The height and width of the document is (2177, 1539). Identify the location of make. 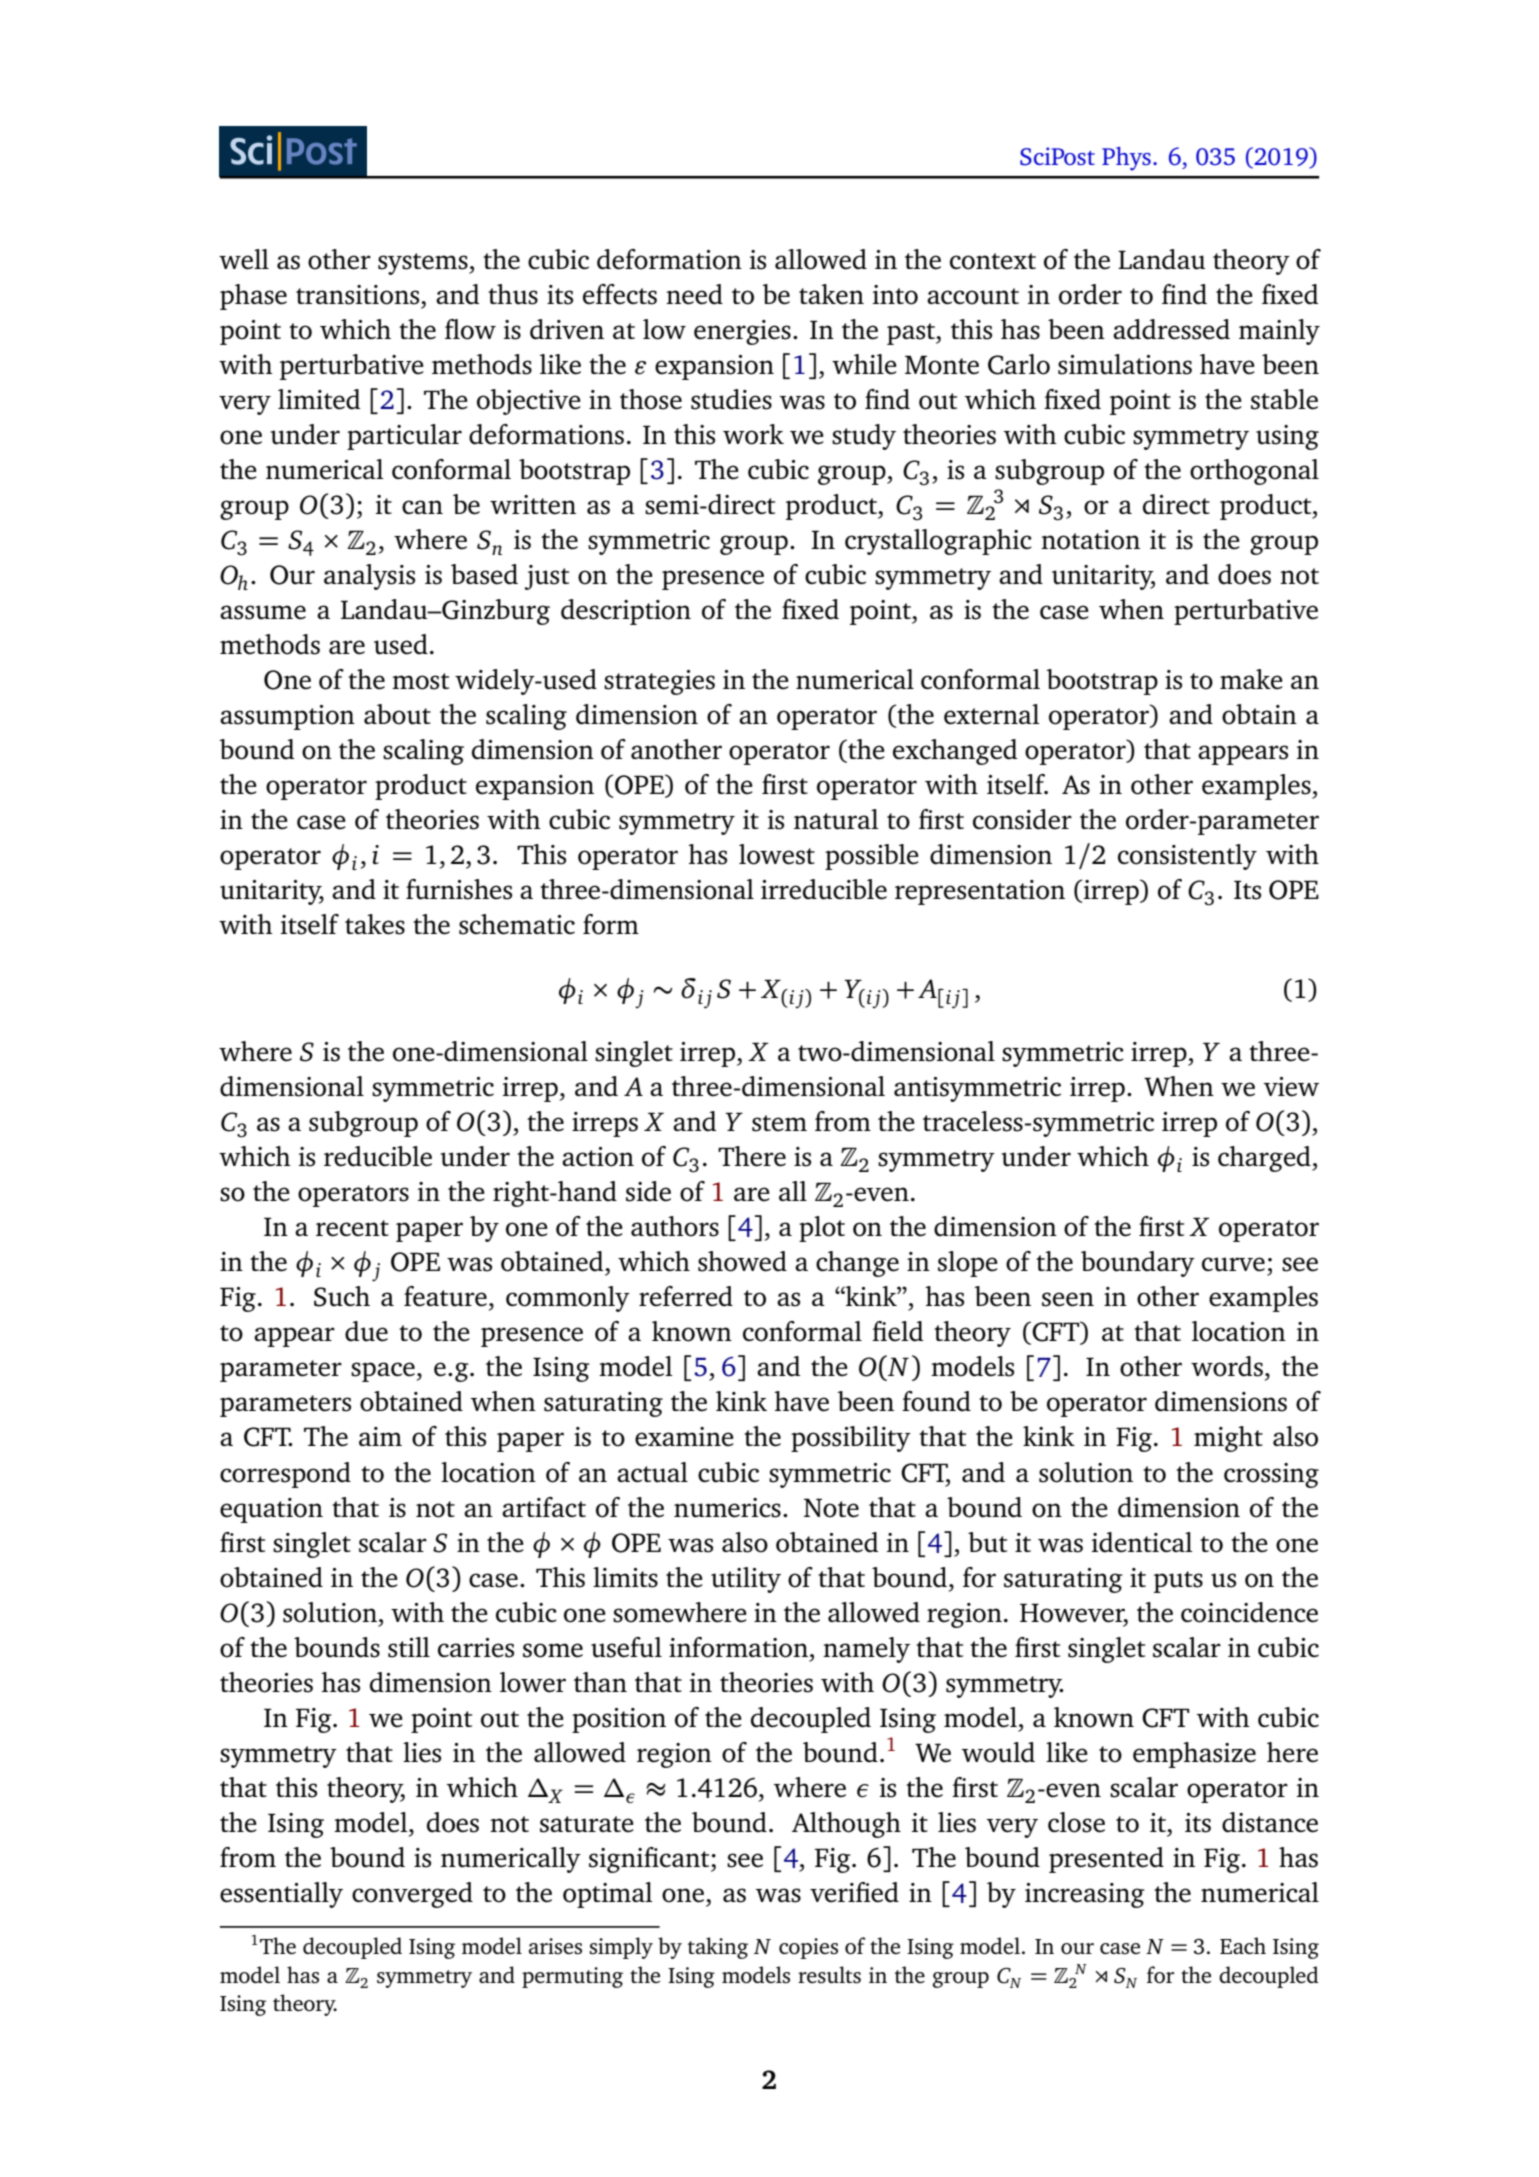
(1251, 679).
